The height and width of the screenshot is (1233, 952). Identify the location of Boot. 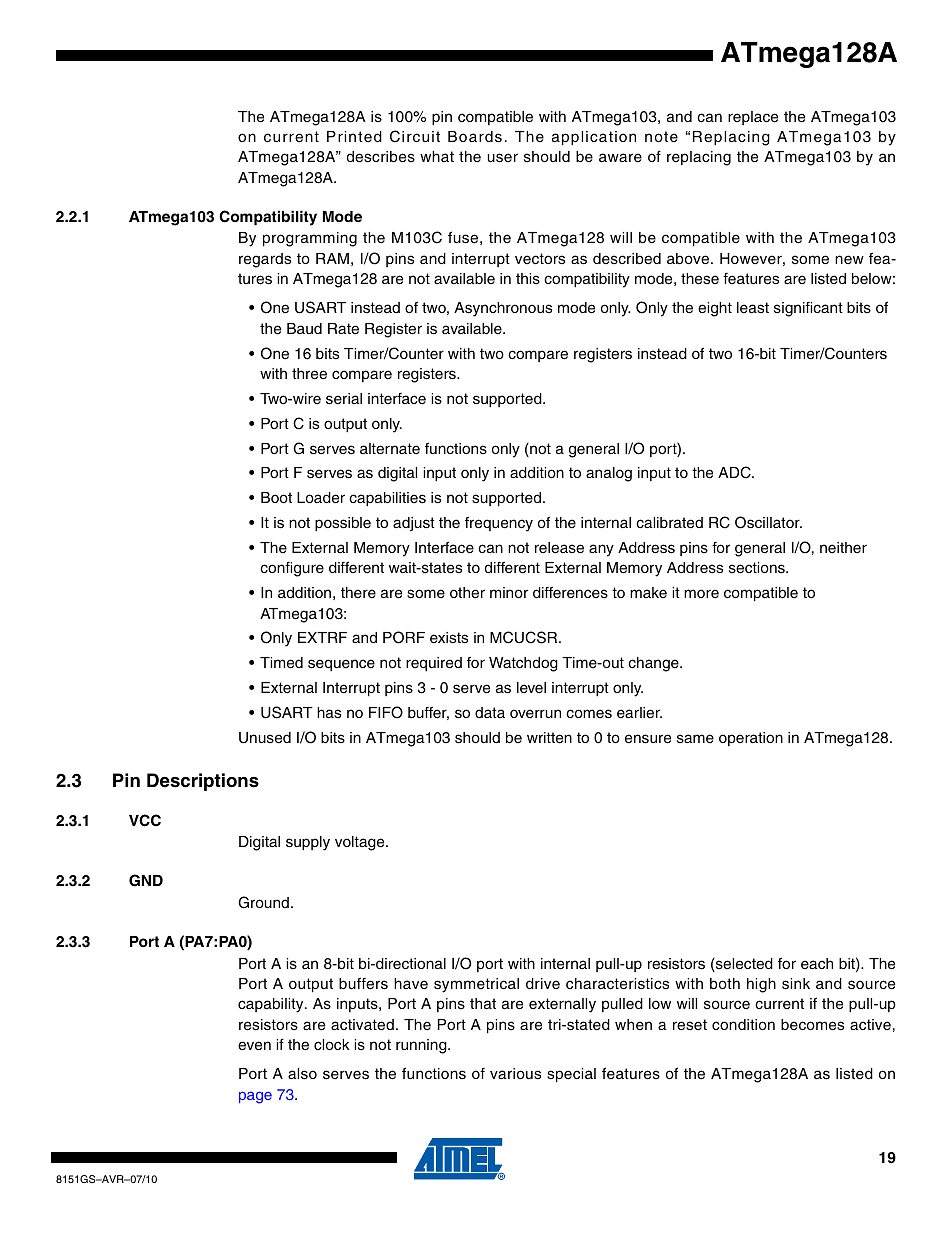
(276, 497).
